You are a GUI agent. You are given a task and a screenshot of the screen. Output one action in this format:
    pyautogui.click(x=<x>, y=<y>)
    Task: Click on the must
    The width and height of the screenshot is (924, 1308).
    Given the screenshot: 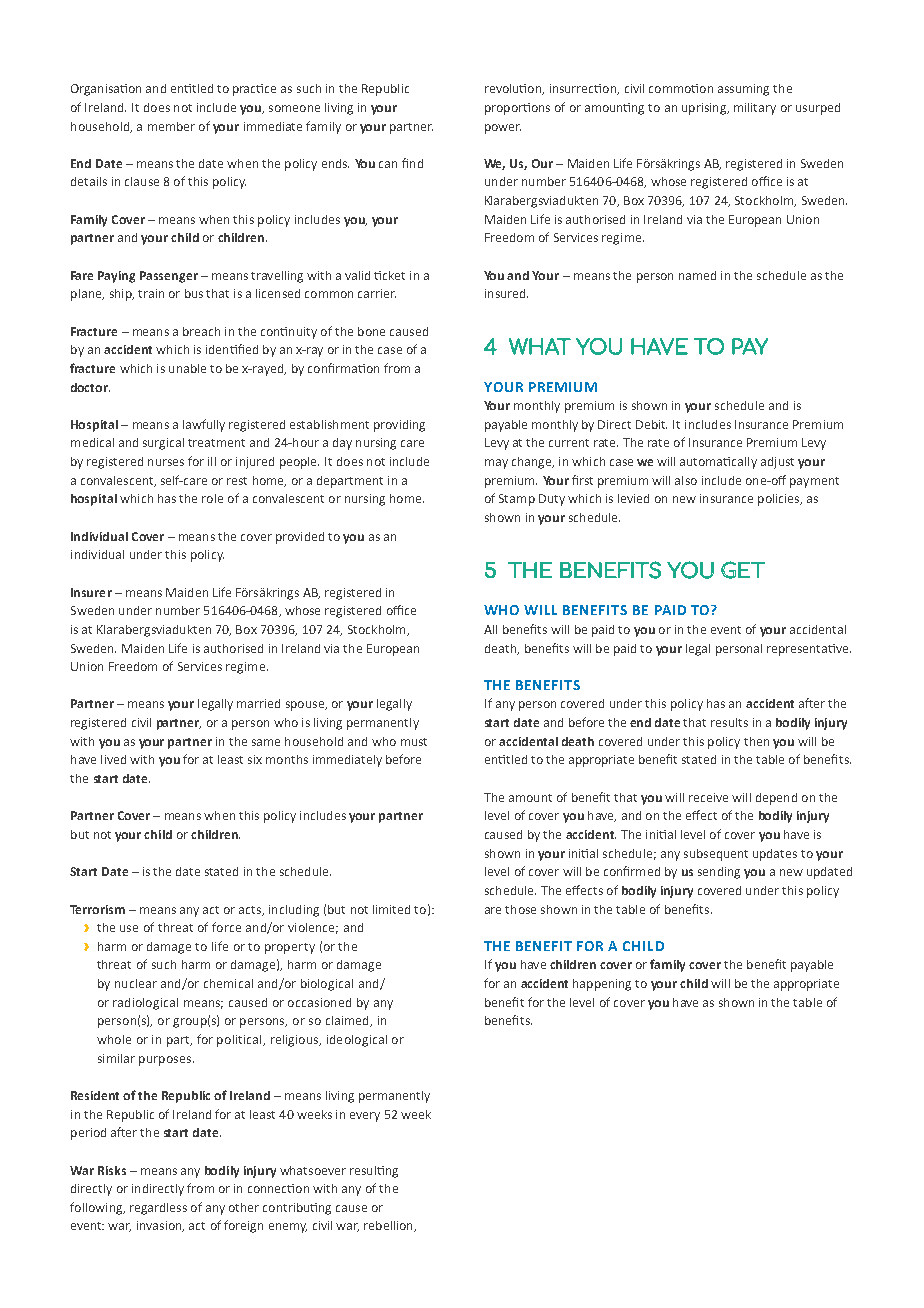 What is the action you would take?
    pyautogui.click(x=414, y=742)
